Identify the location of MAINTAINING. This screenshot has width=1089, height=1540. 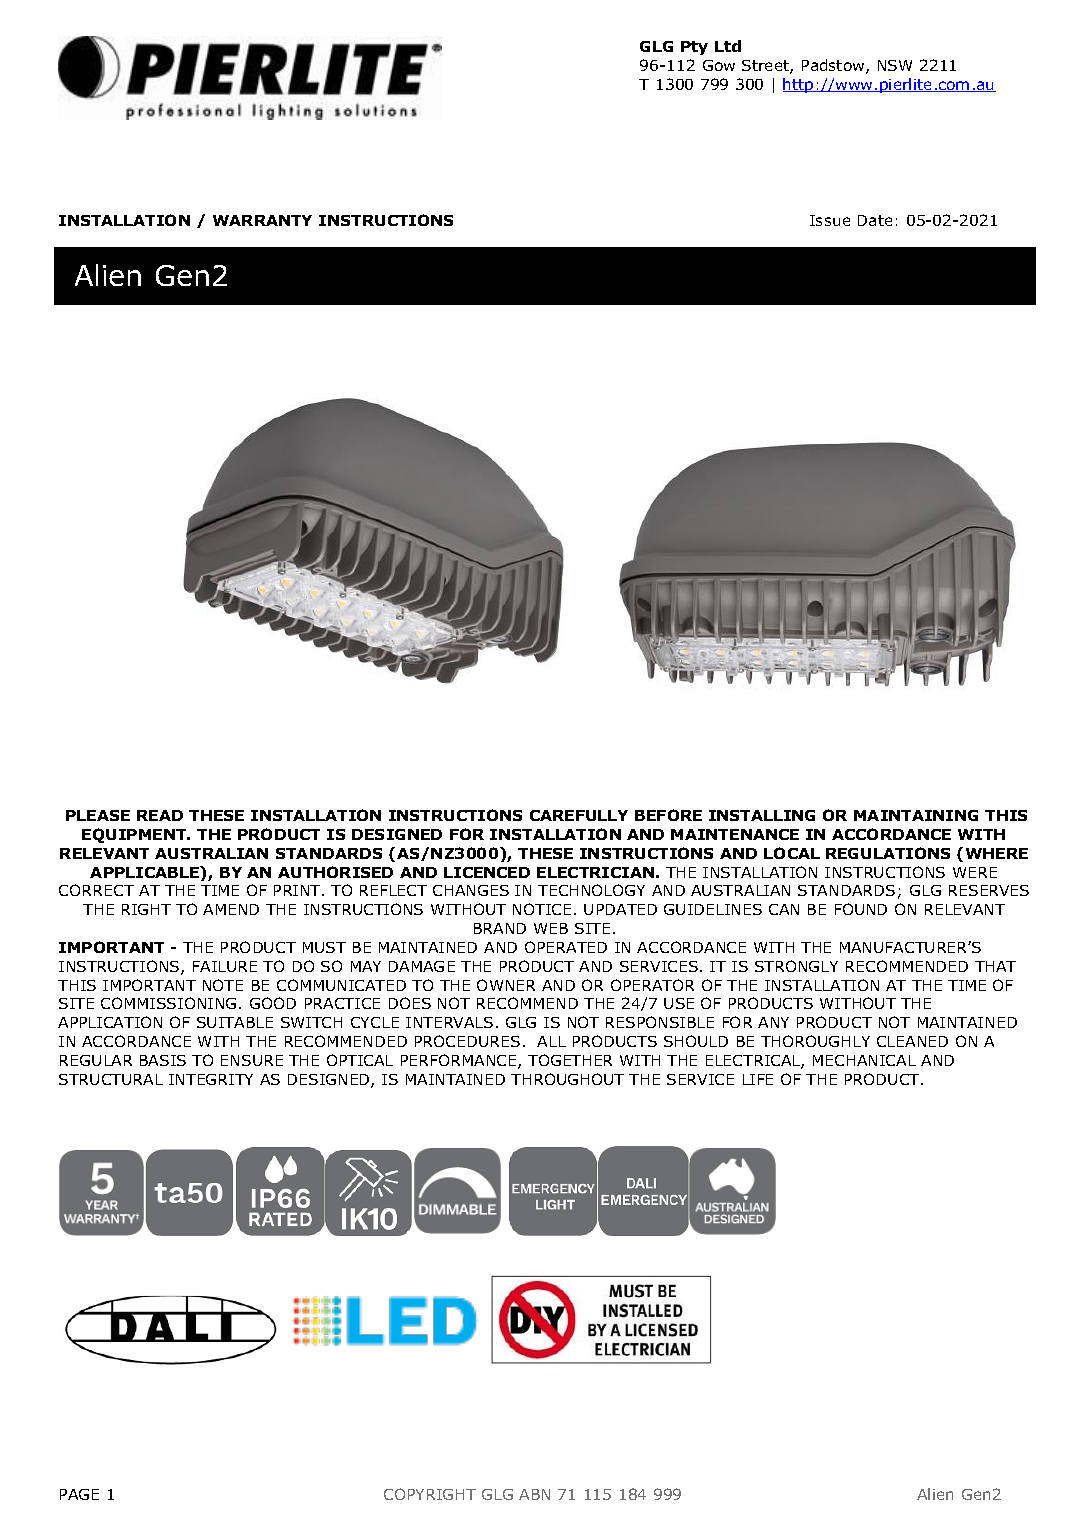
(916, 815).
